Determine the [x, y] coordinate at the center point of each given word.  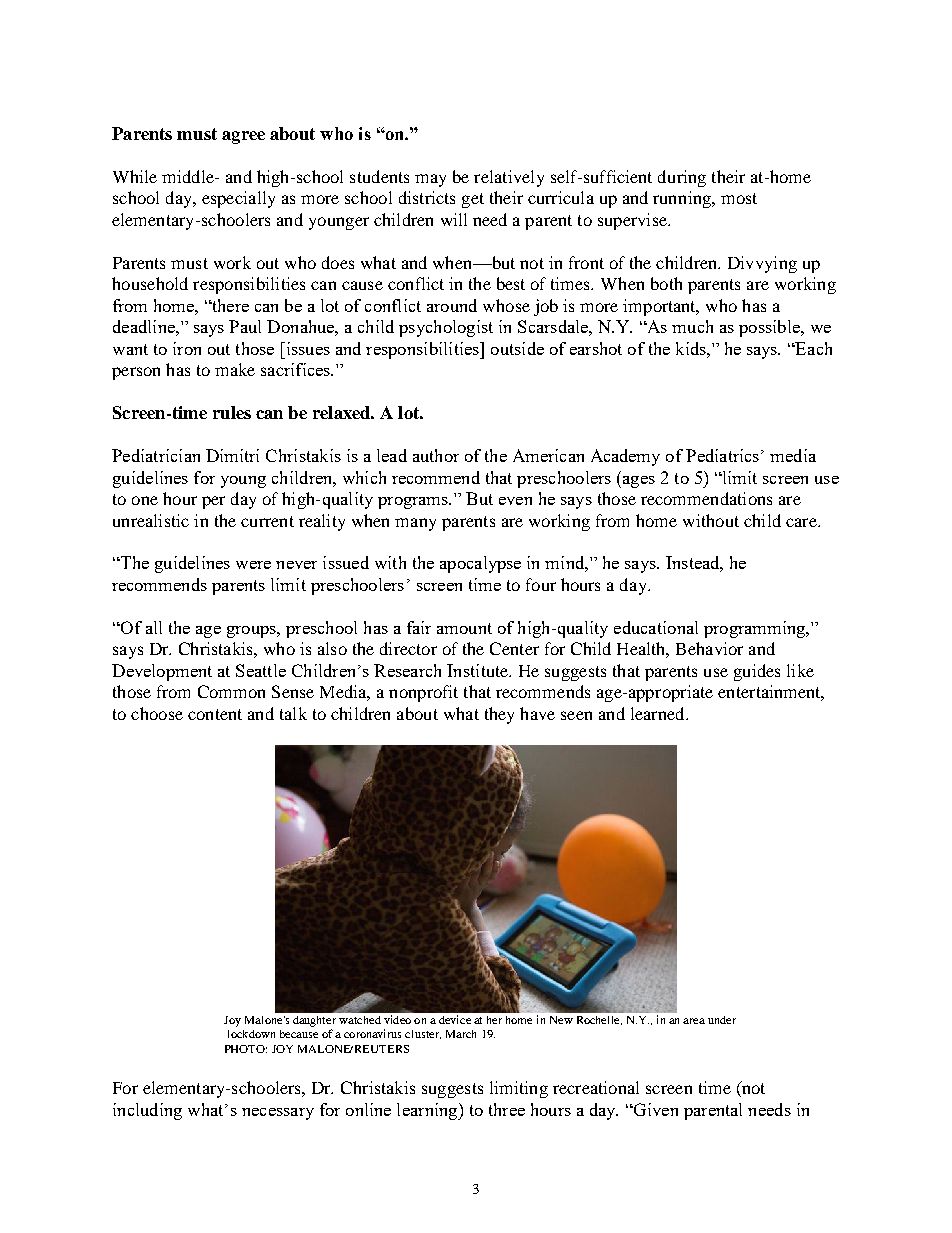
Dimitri [232, 455]
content [215, 714]
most [739, 198]
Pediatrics [724, 455]
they [499, 715]
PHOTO [246, 1049]
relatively [509, 178]
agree [243, 137]
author [436, 455]
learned [659, 713]
